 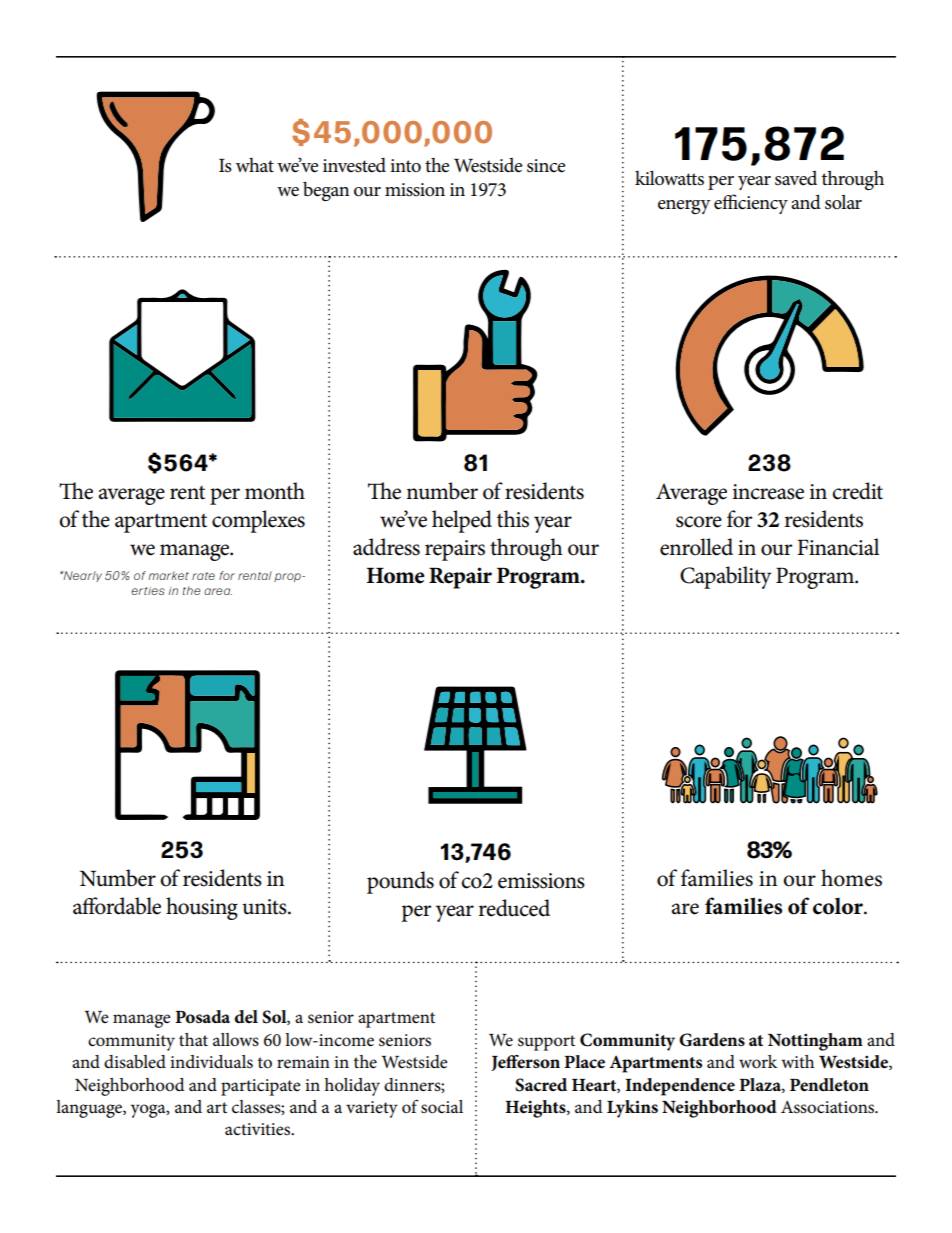 What do you see at coordinates (751, 204) in the image?
I see `efficiency` at bounding box center [751, 204].
